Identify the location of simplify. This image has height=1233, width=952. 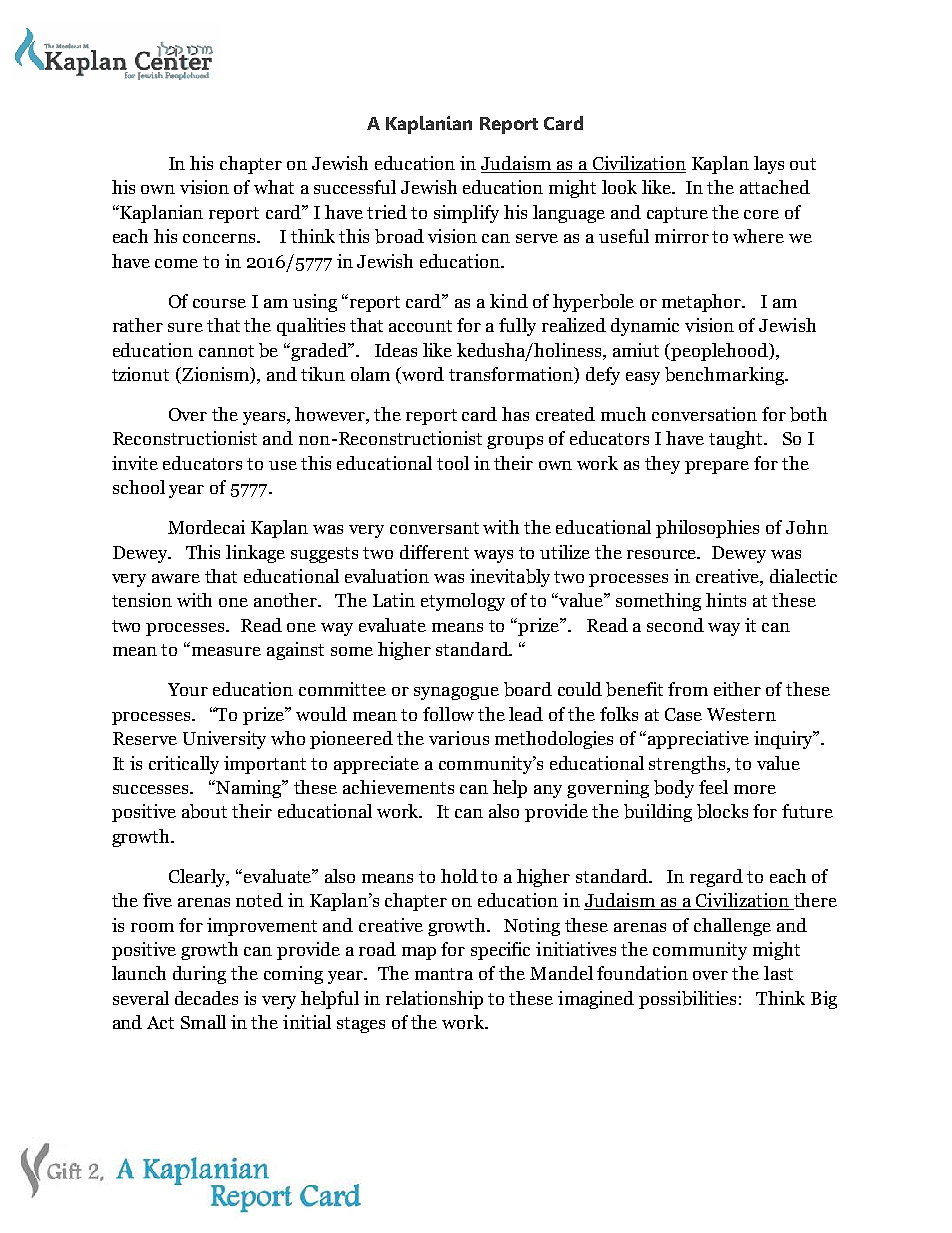
(466, 214).
